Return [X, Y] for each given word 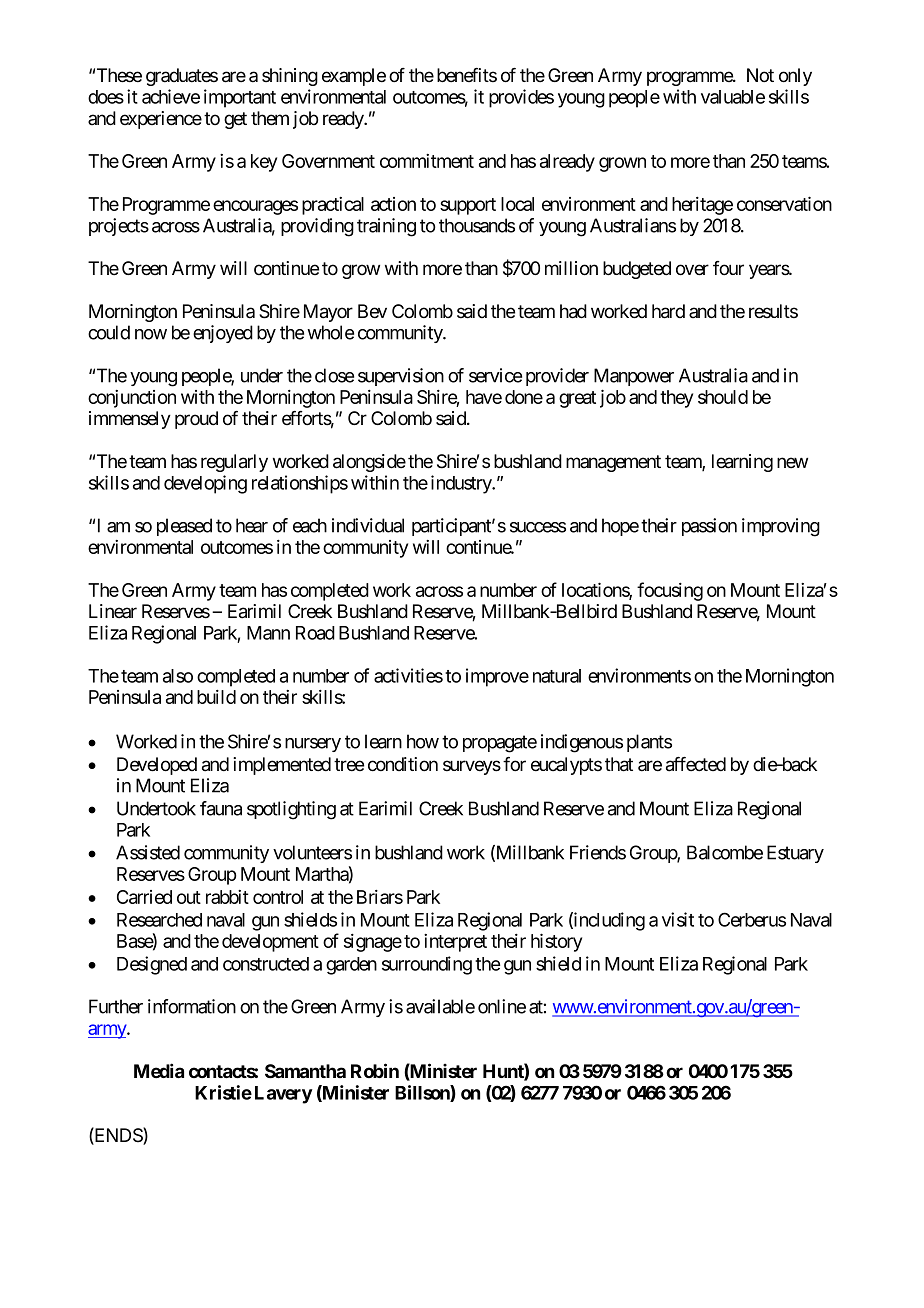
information [192, 1006]
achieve [171, 96]
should [723, 397]
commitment [427, 161]
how [423, 741]
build [216, 697]
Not [760, 75]
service [495, 375]
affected [696, 764]
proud [196, 420]
